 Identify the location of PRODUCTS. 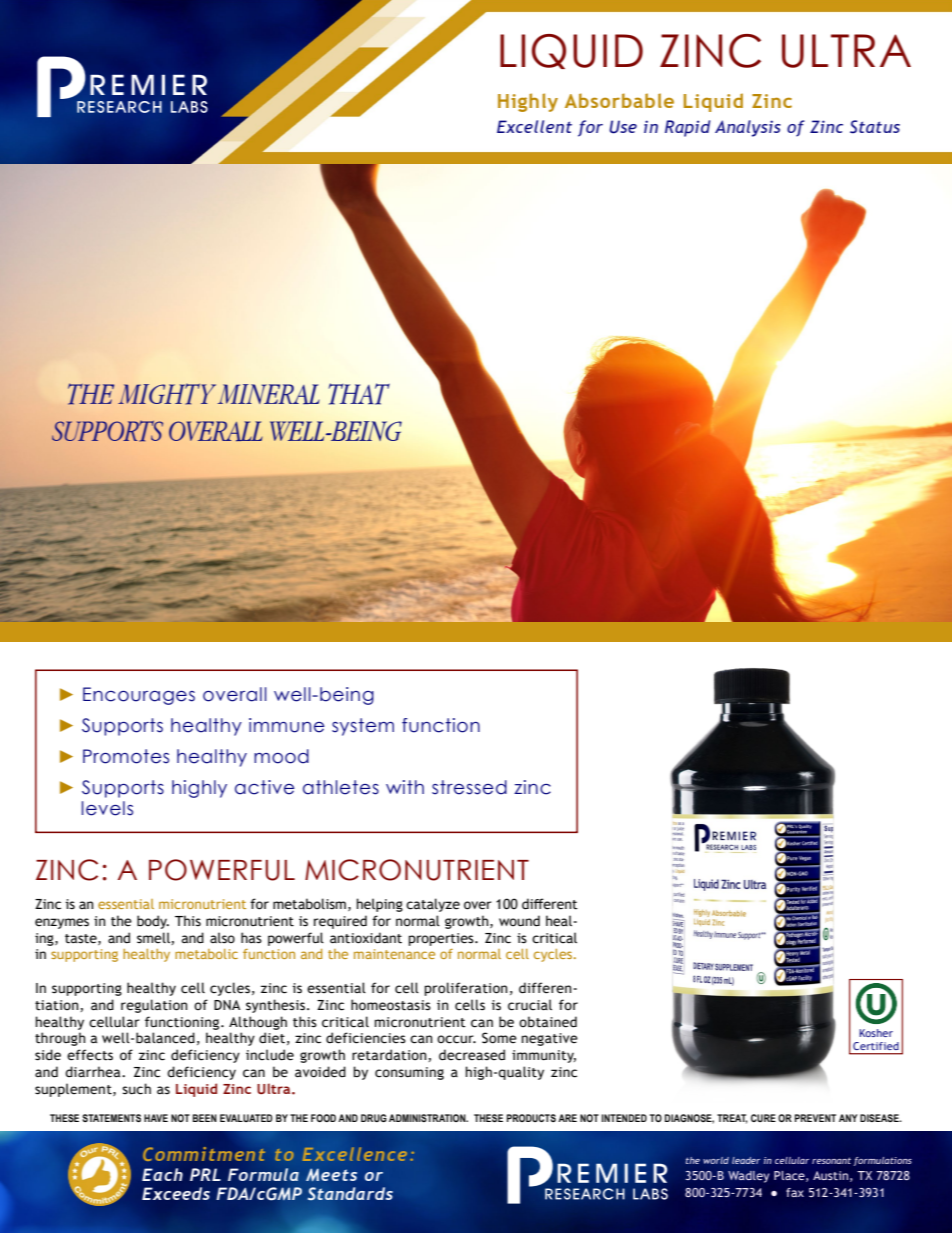
(531, 1118).
